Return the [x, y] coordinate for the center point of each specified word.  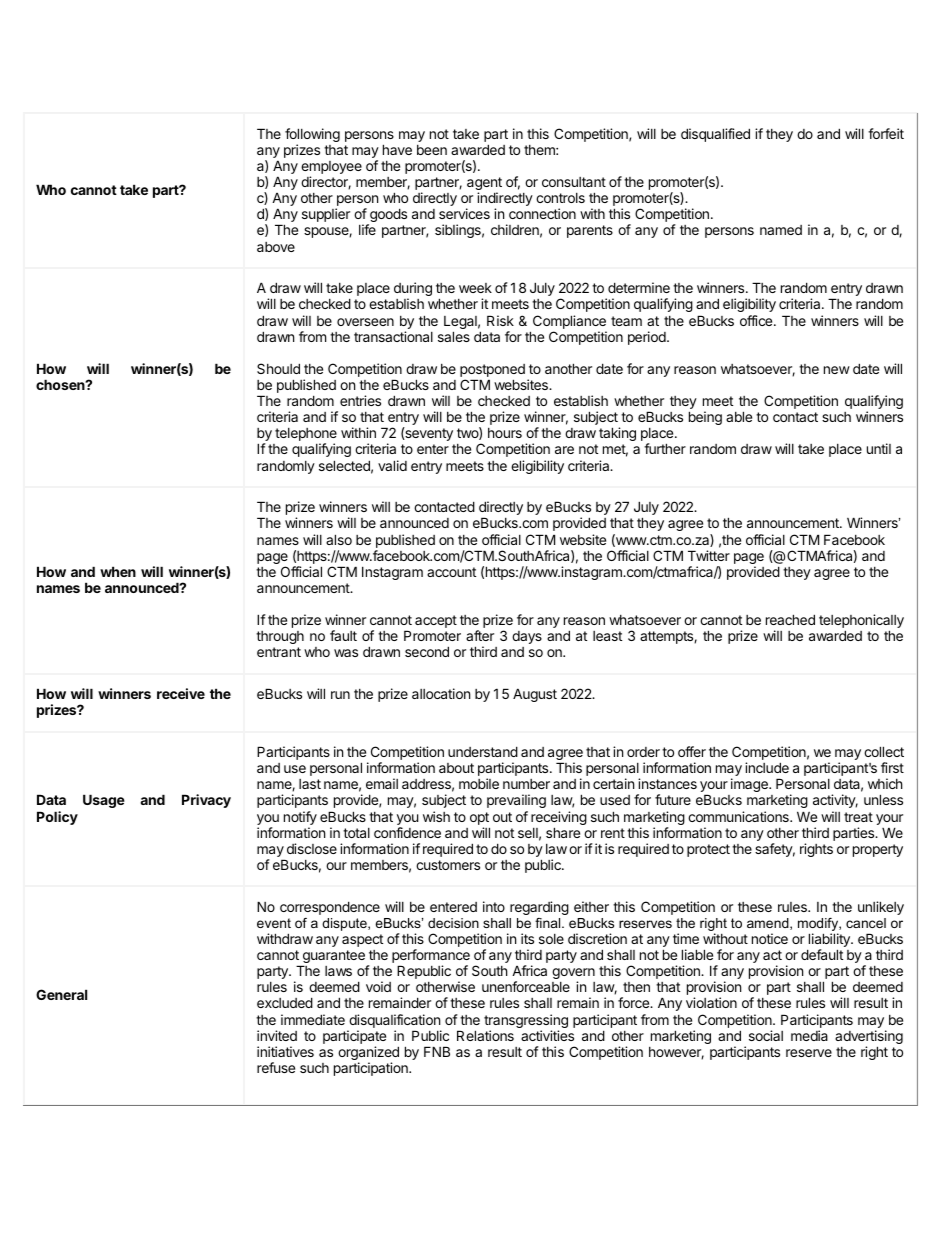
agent [484, 185]
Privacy [206, 801]
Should [278, 368]
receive [181, 693]
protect [708, 850]
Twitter [709, 555]
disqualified [715, 135]
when [118, 571]
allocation [441, 693]
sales [454, 336]
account [451, 572]
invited [277, 1035]
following [312, 136]
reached [790, 619]
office [757, 320]
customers [448, 865]
